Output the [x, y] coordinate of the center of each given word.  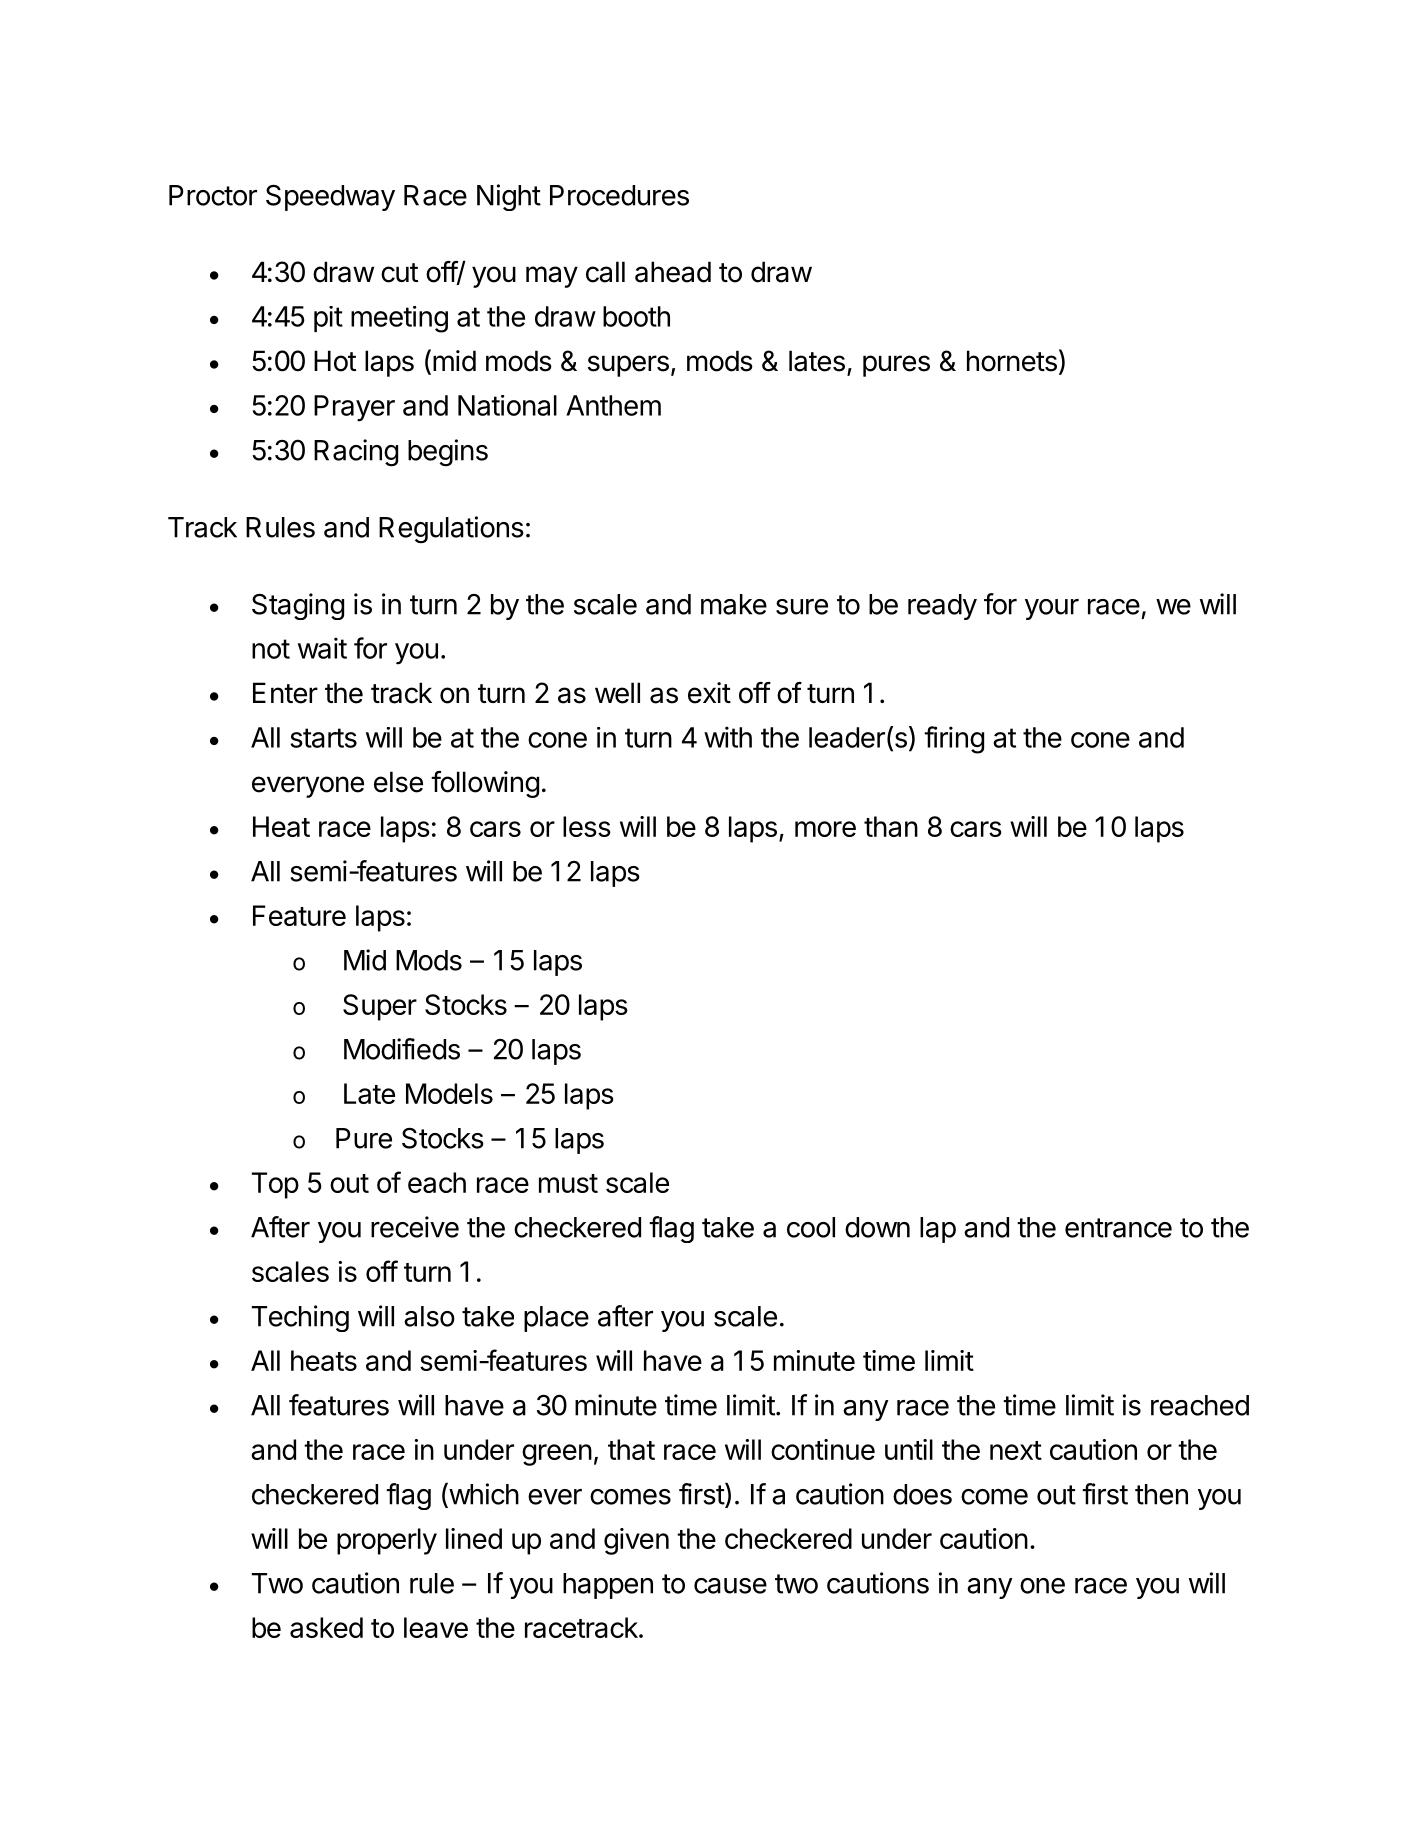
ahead [673, 272]
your [1052, 609]
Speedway [330, 197]
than [891, 826]
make [734, 604]
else [398, 782]
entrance [1118, 1228]
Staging [298, 606]
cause [730, 1586]
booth [636, 316]
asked [326, 1627]
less [587, 826]
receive [415, 1227]
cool [811, 1227]
